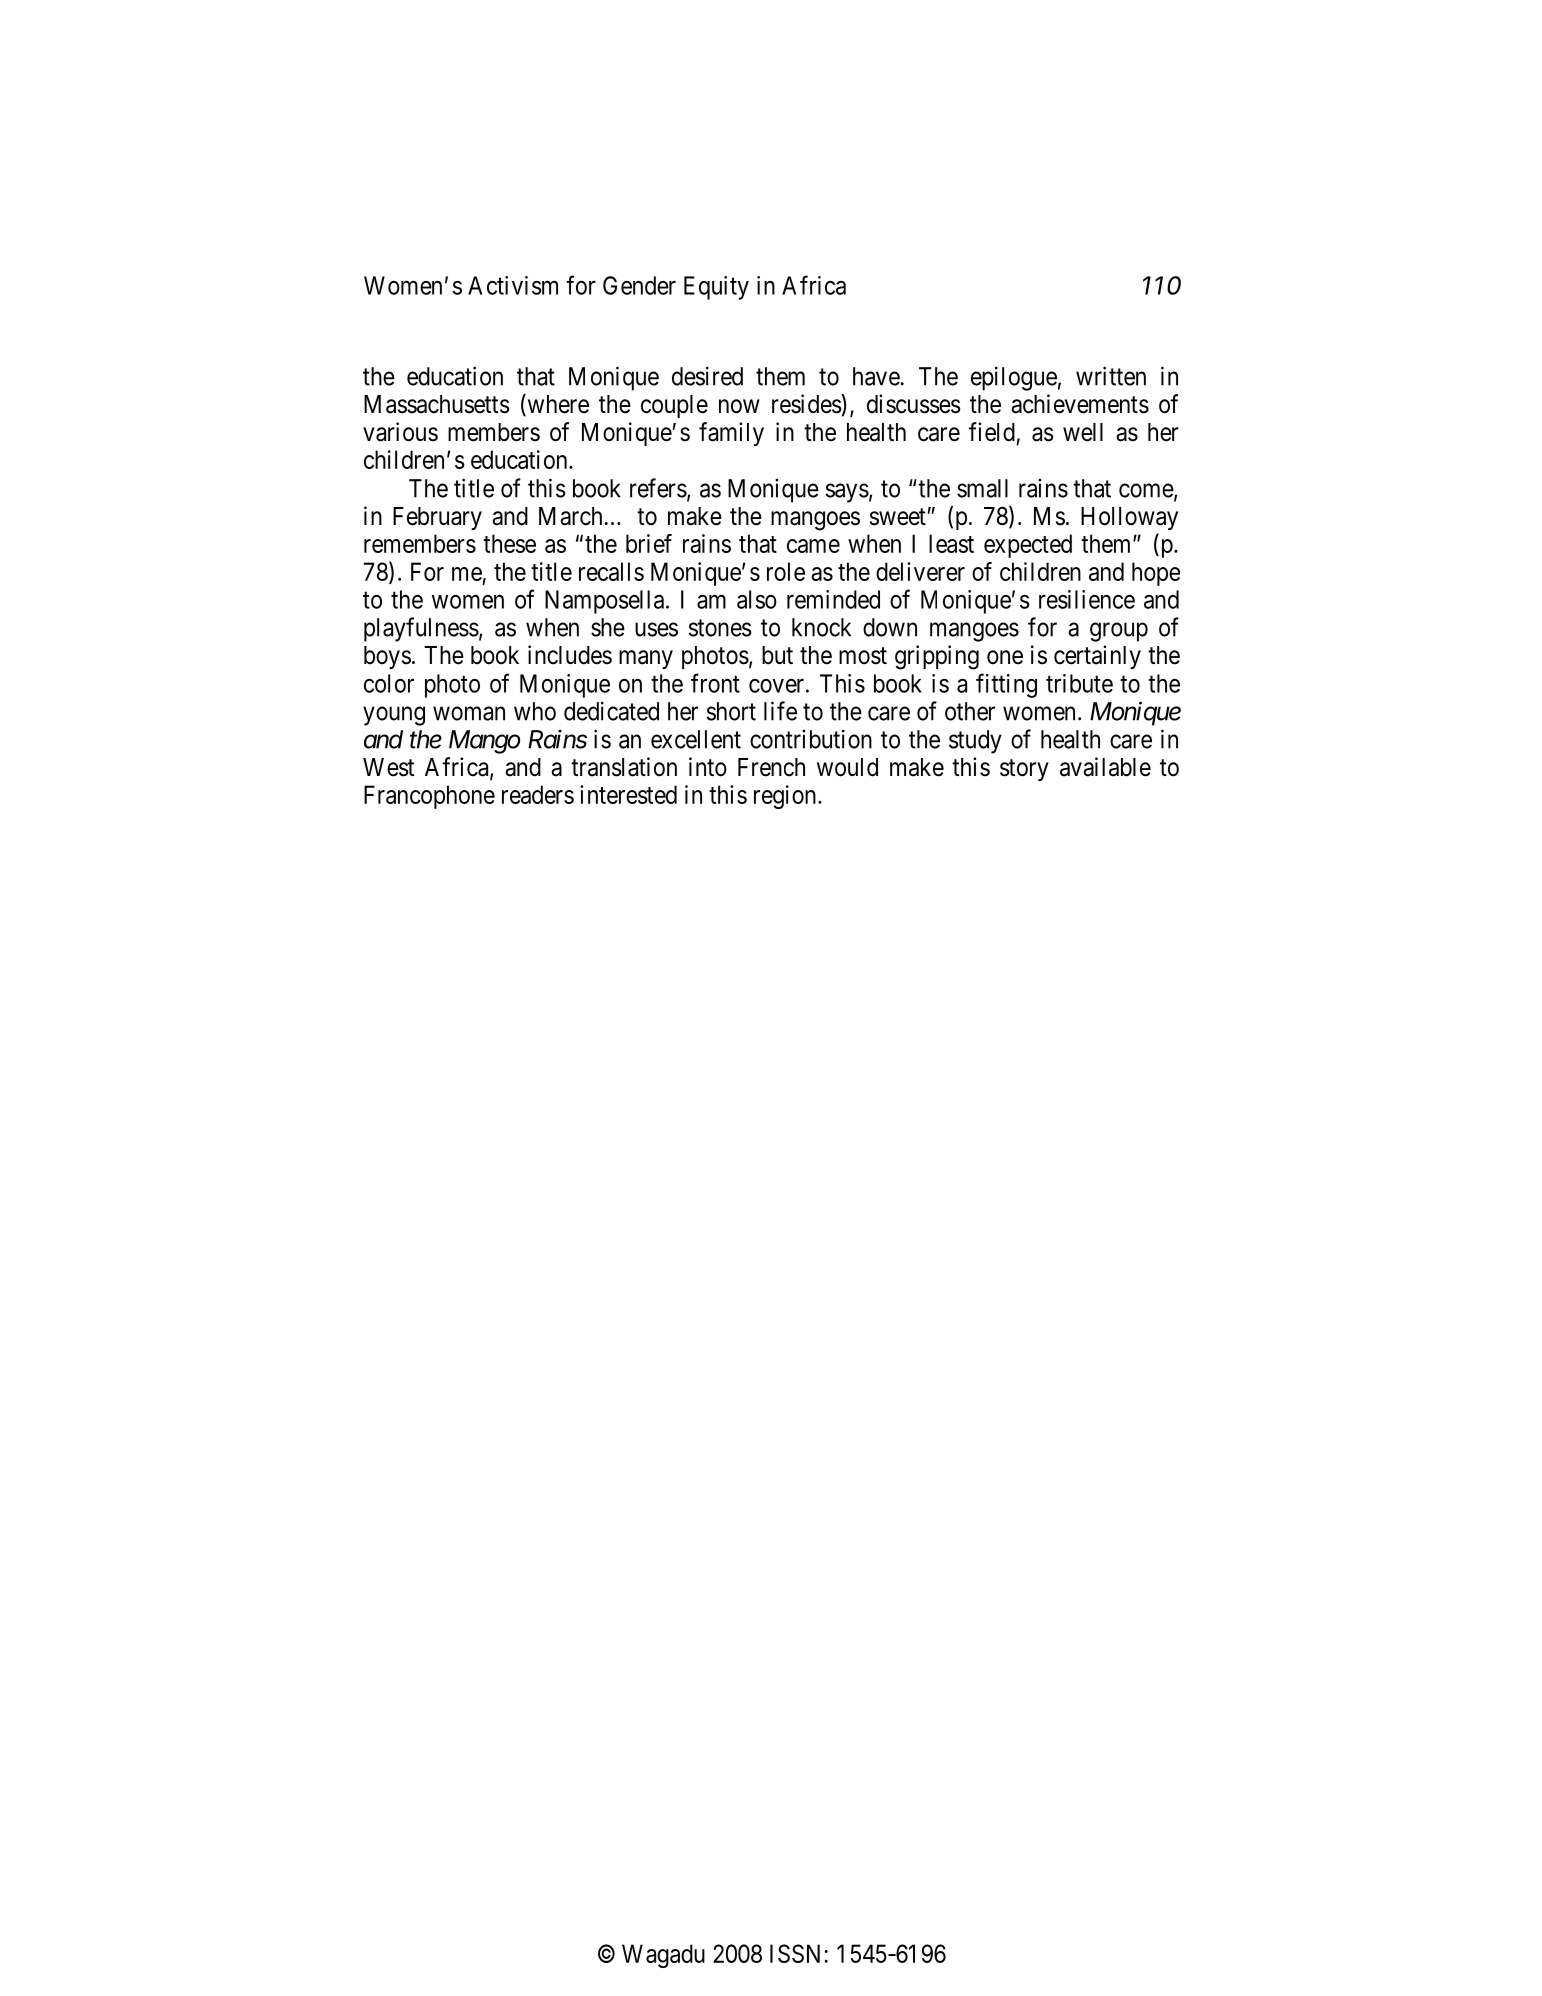 The image size is (1542, 1996). What do you see at coordinates (771, 767) in the document?
I see `French` at bounding box center [771, 767].
